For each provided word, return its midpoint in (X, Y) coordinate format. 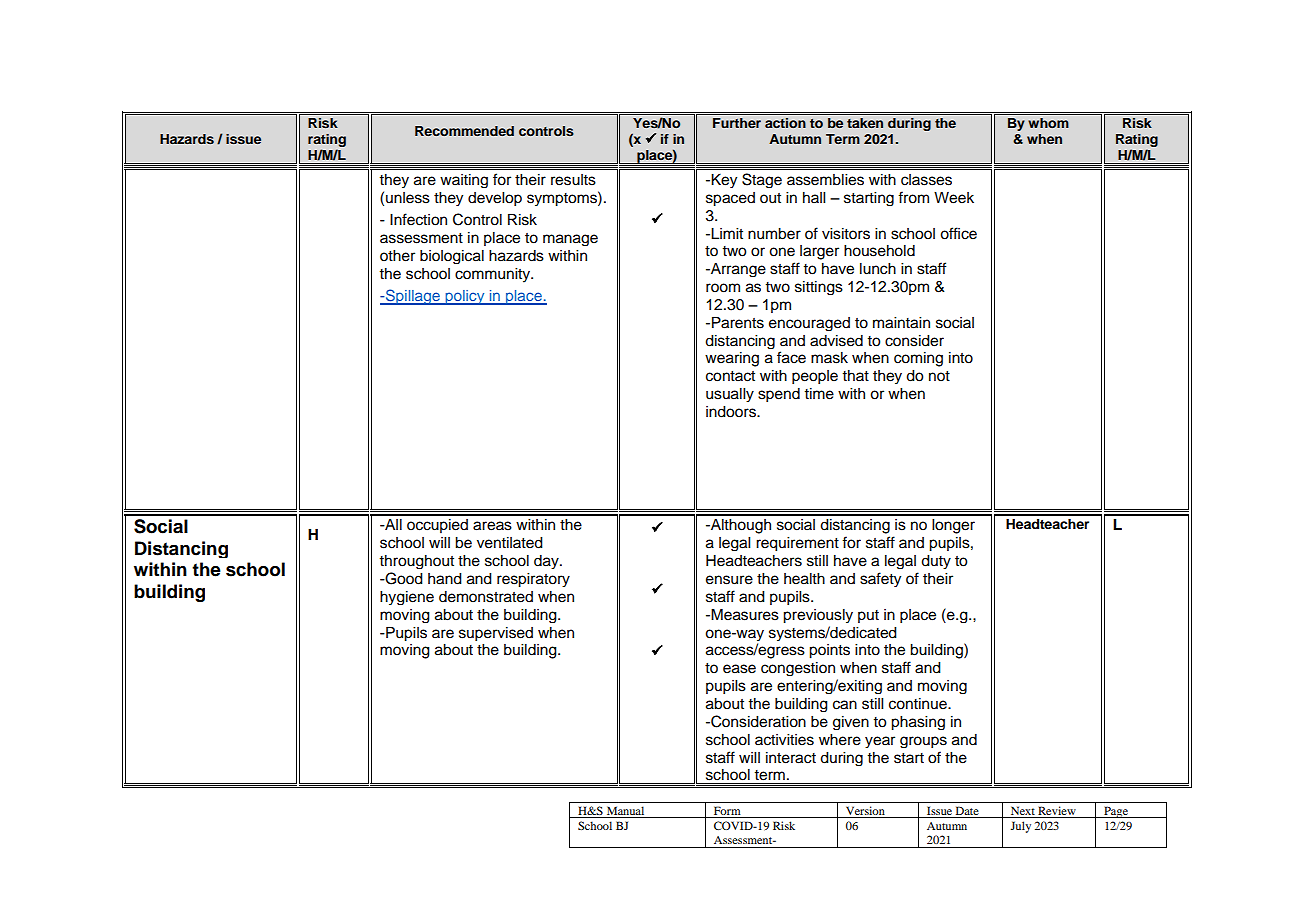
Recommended (464, 131)
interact (791, 758)
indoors (732, 412)
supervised (496, 634)
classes (926, 180)
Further (737, 123)
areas (492, 526)
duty (936, 562)
